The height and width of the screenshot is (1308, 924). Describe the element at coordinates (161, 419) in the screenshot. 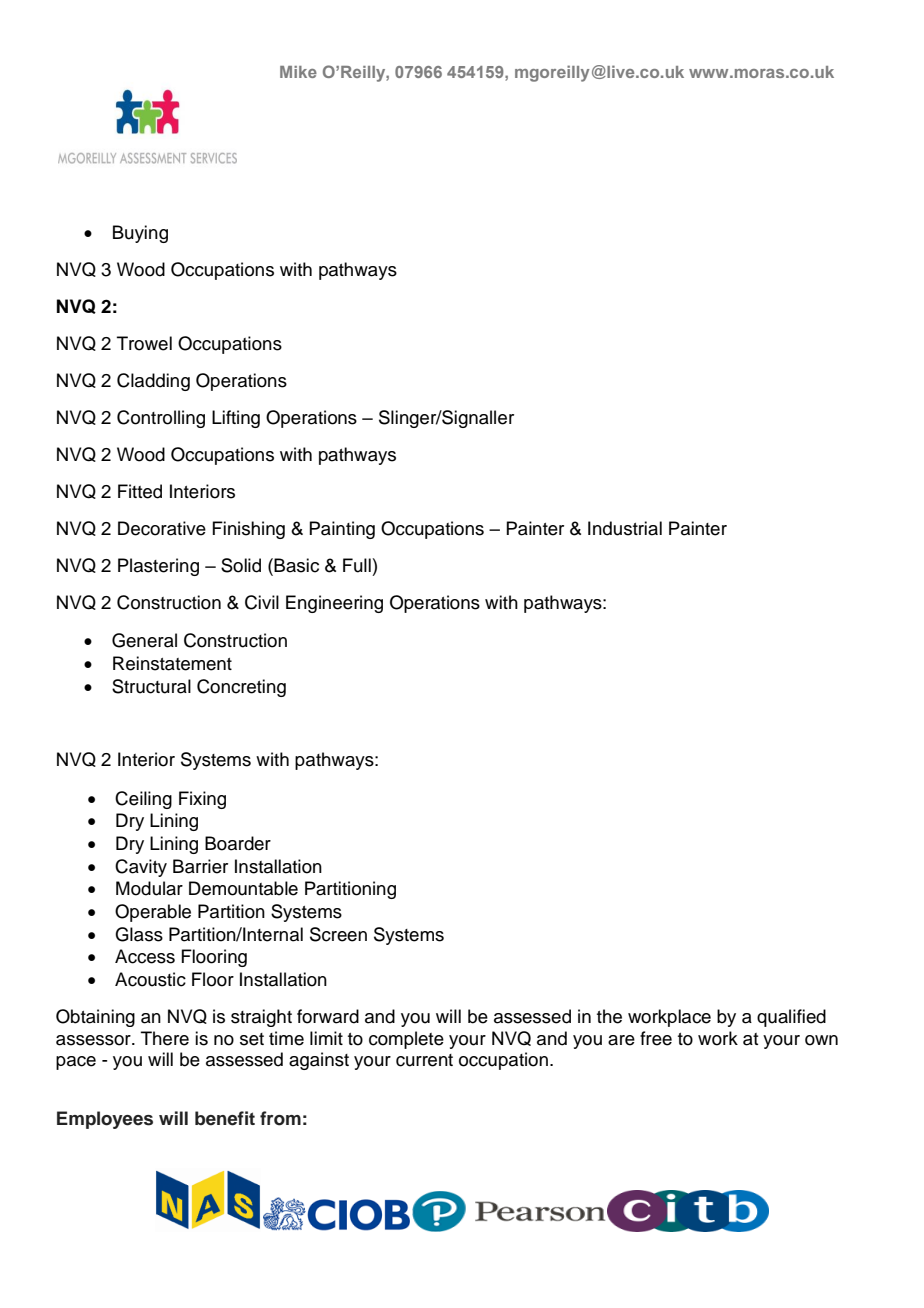

I see `Controlling` at that location.
